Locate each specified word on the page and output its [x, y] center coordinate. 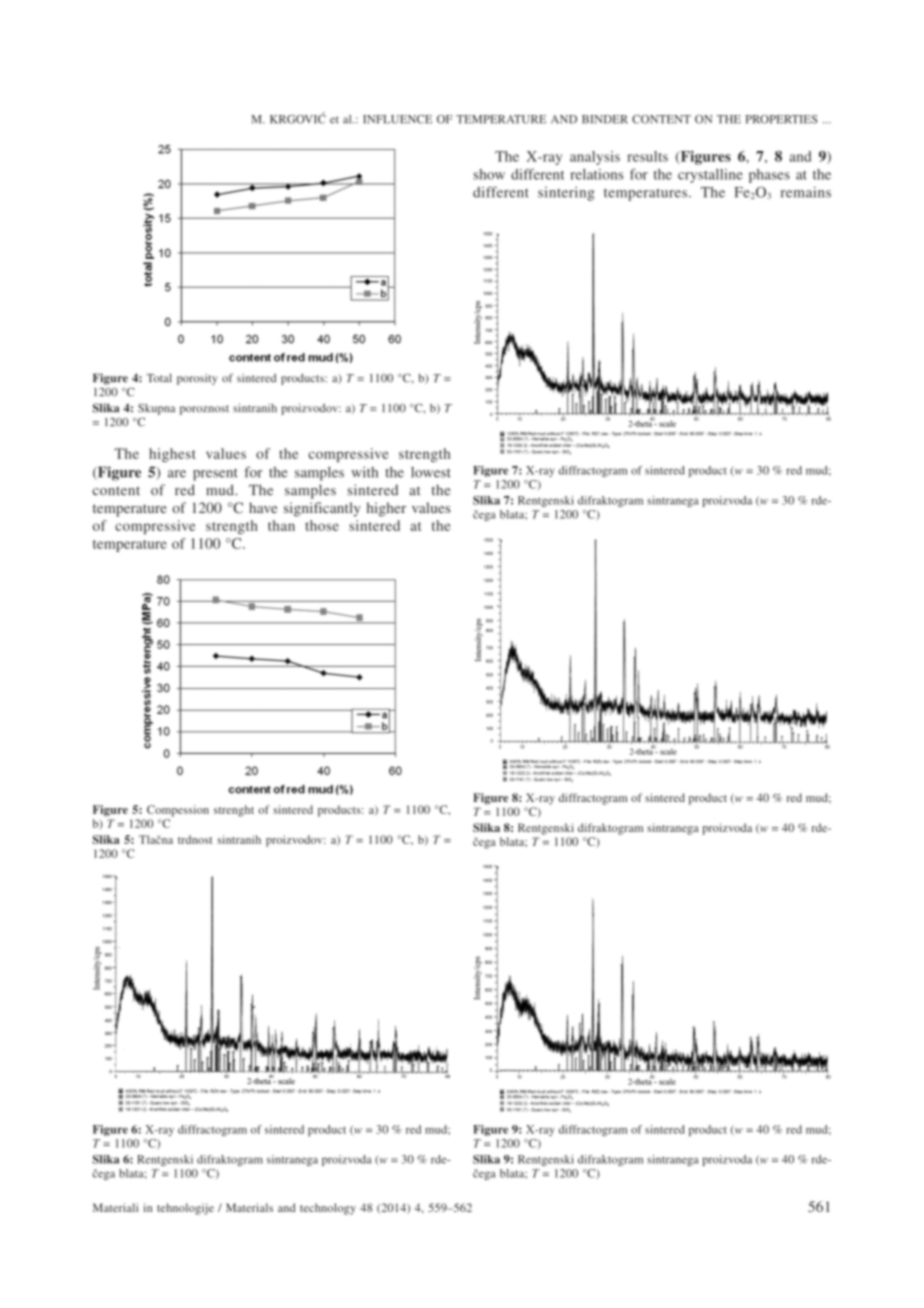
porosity [197, 379]
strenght [234, 811]
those [322, 525]
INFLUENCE [397, 119]
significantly [322, 509]
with [364, 472]
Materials [249, 1207]
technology [328, 1209]
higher [386, 509]
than [281, 525]
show [489, 174]
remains [806, 192]
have [263, 507]
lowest [431, 472]
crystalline [710, 176]
